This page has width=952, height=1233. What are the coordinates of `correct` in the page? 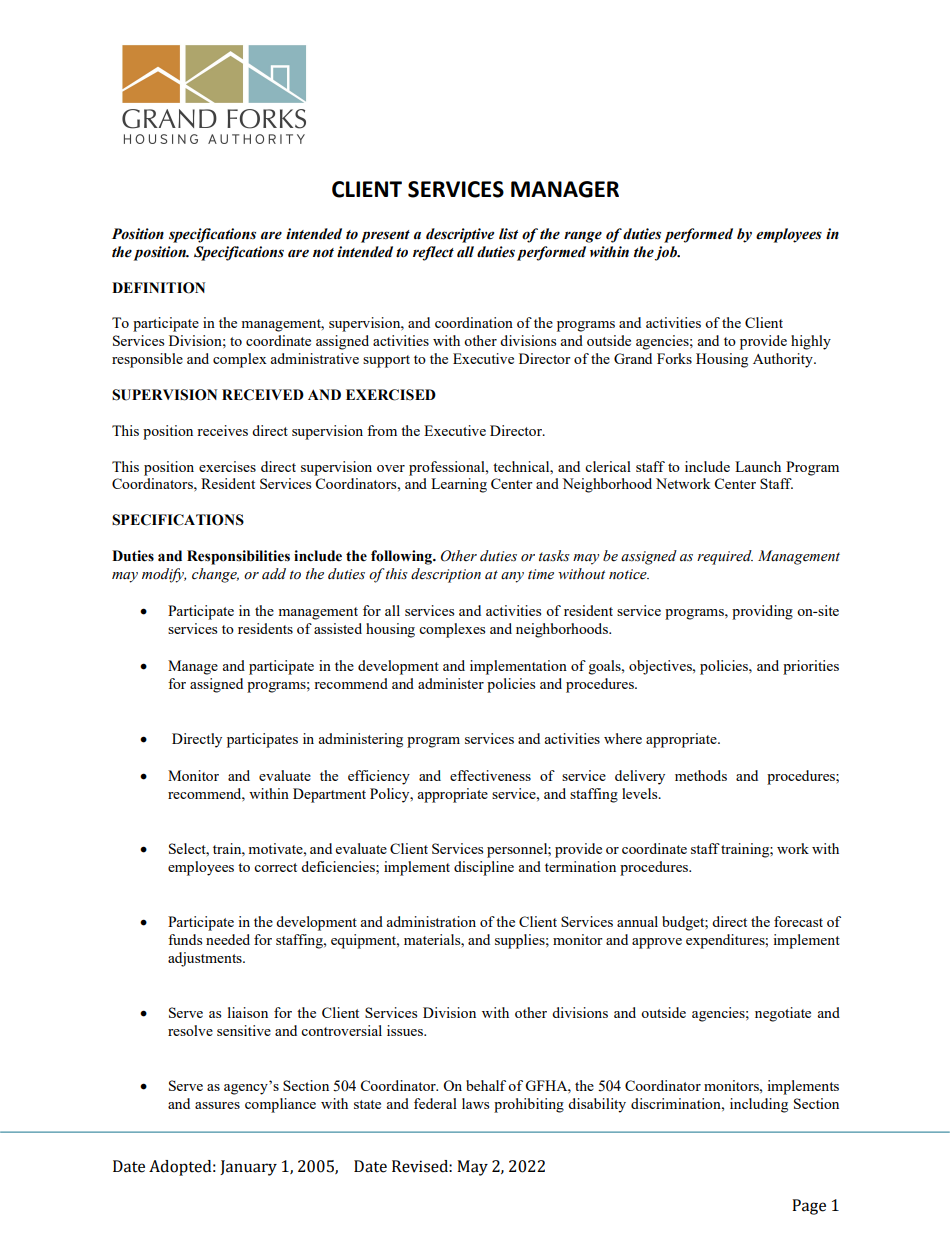 It's located at (275, 867).
